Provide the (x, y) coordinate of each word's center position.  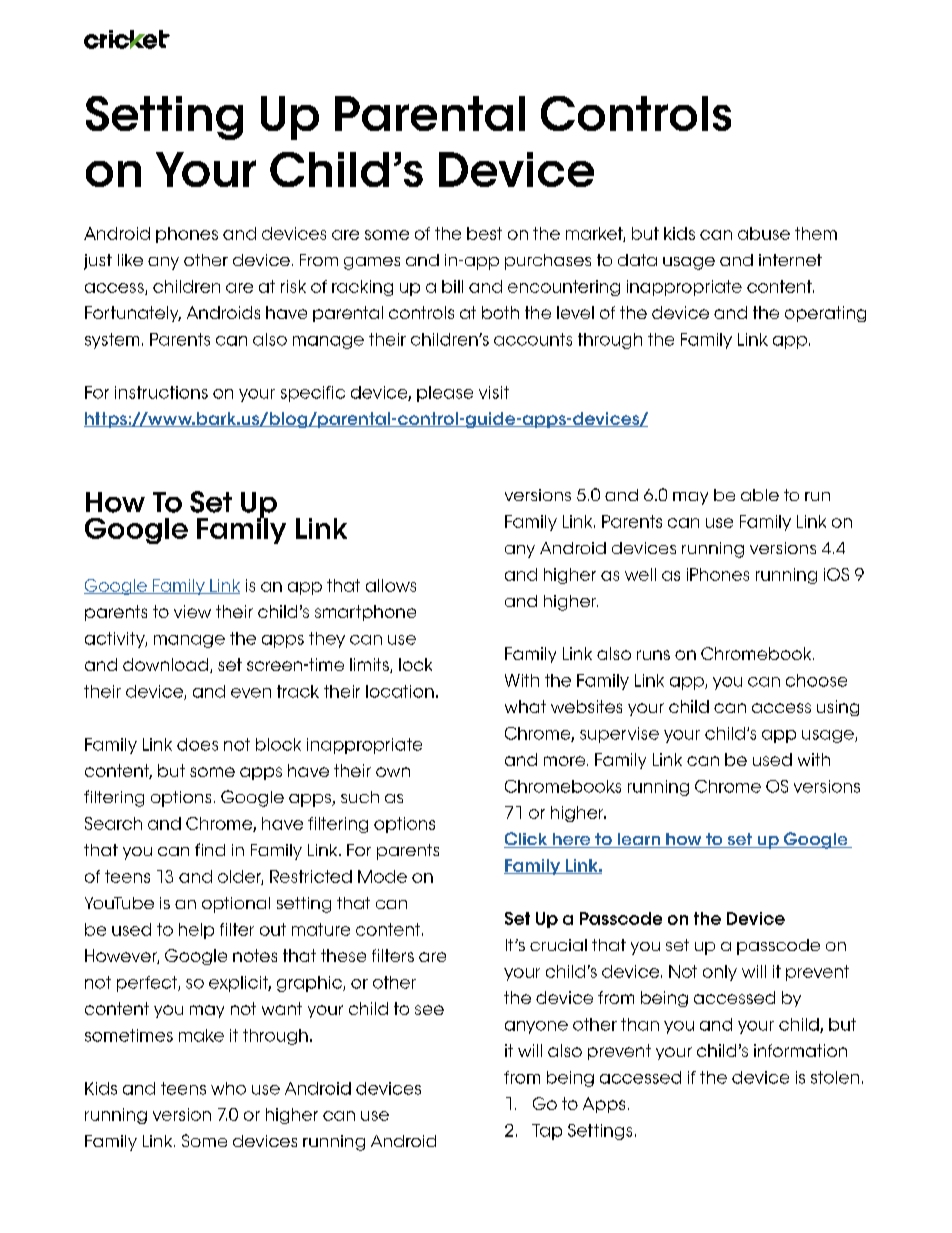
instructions (161, 392)
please (445, 394)
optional (236, 905)
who (228, 1088)
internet (790, 260)
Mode (382, 876)
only (720, 973)
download (165, 664)
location (400, 691)
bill (452, 286)
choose (816, 680)
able (760, 495)
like (130, 260)
